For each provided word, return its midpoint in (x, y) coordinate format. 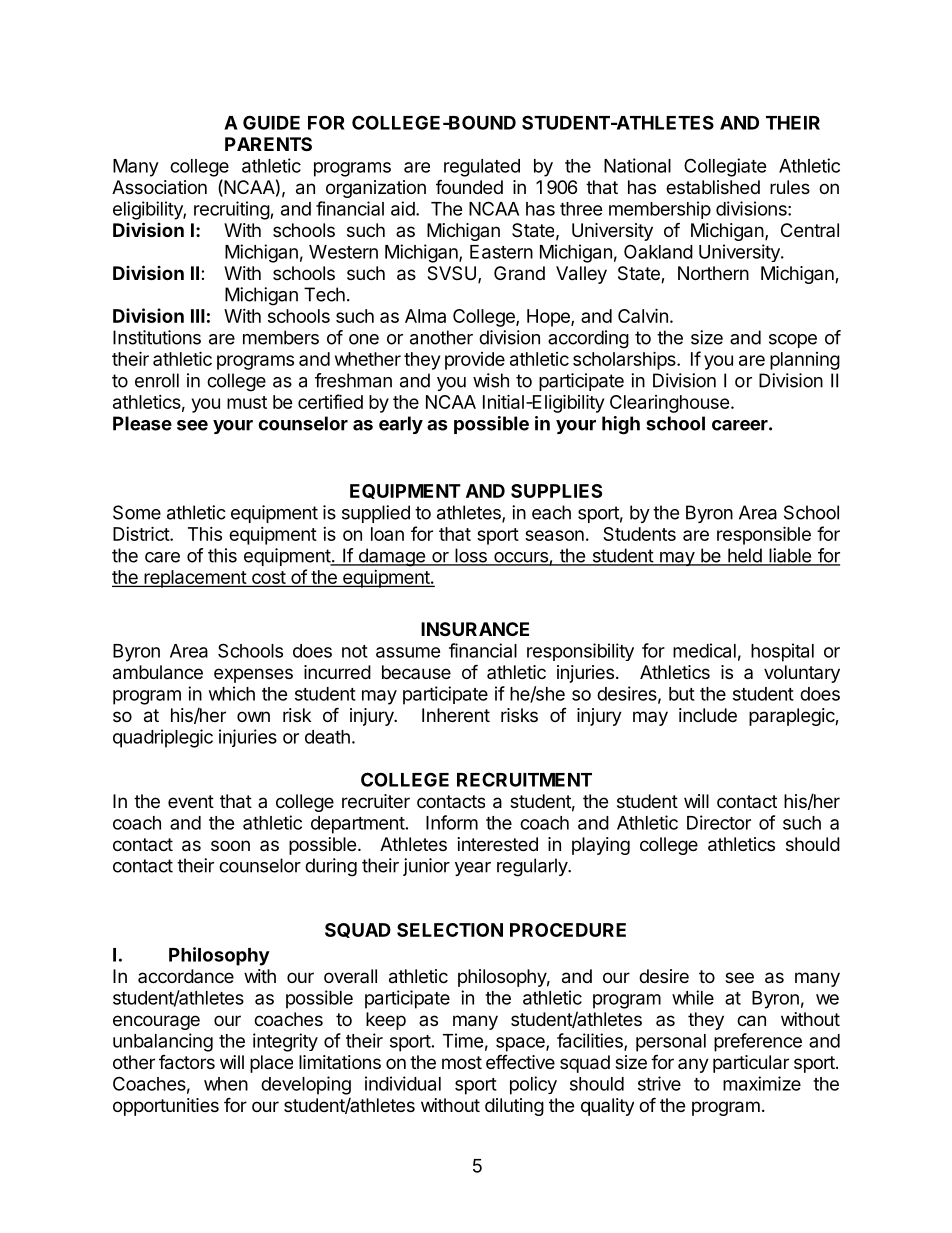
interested (498, 844)
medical (704, 650)
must (247, 402)
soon (230, 845)
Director (719, 822)
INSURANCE (475, 629)
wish (491, 380)
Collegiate (725, 167)
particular (751, 1064)
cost (268, 578)
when (226, 1084)
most (462, 1062)
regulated (482, 168)
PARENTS (268, 144)
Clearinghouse (670, 404)
